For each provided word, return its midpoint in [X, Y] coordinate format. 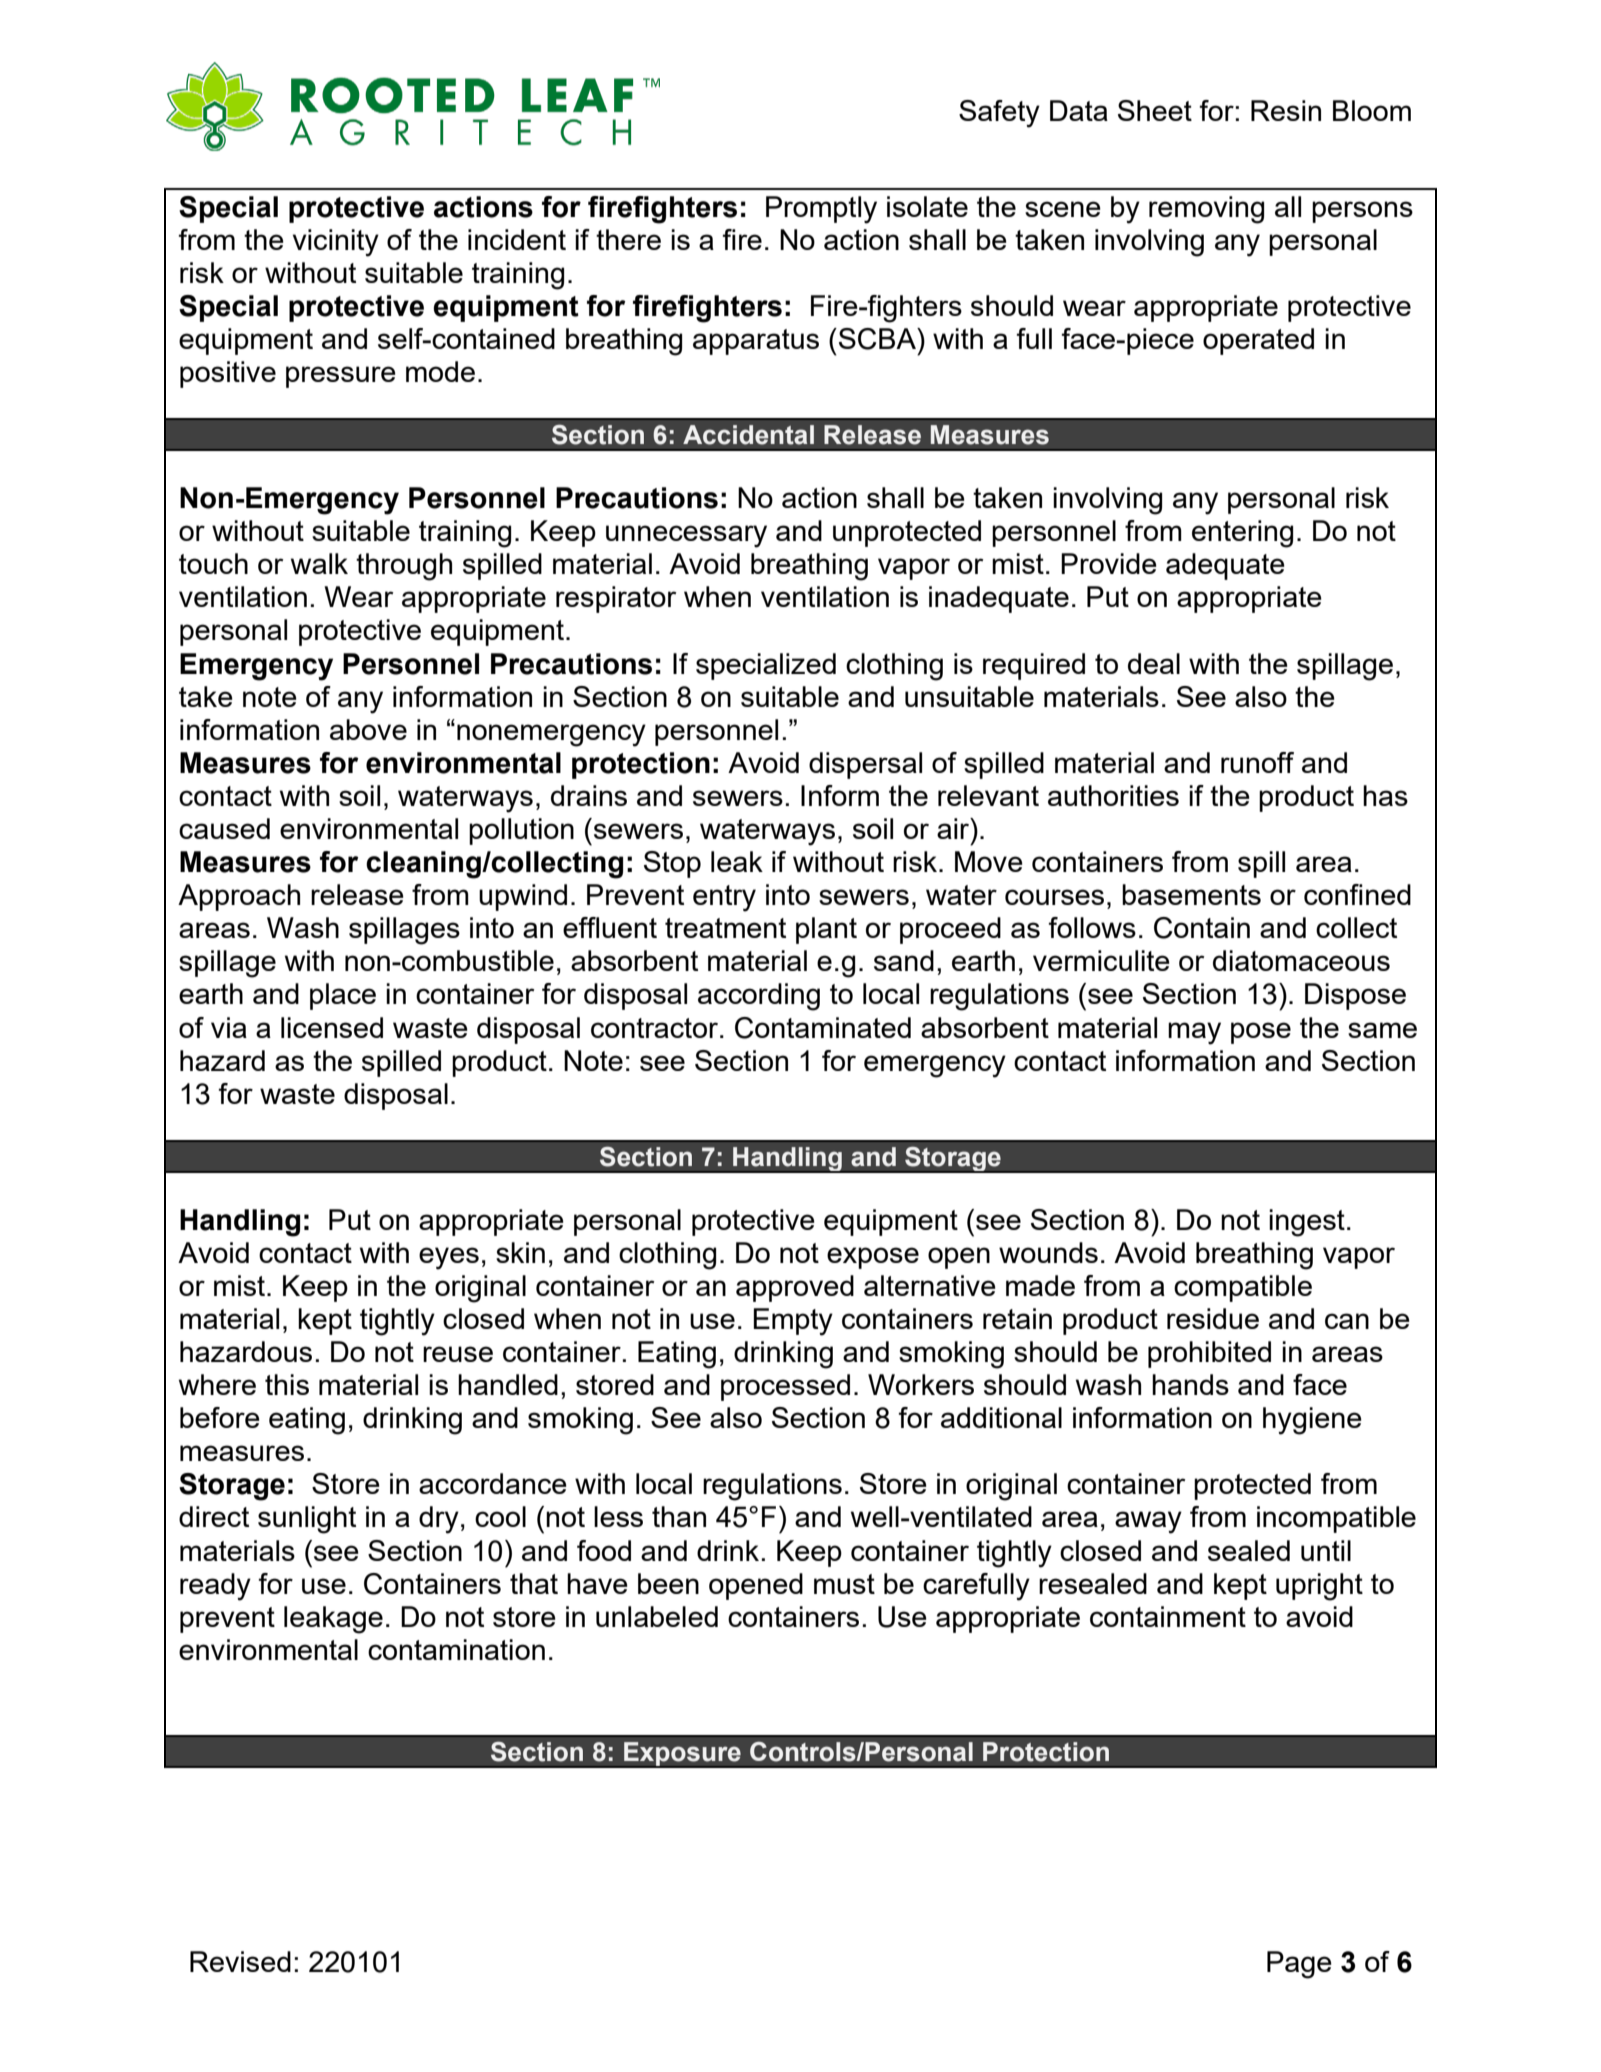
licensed [332, 1027]
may [1194, 1033]
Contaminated [823, 1028]
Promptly [821, 210]
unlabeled [657, 1616]
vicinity [336, 243]
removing [1206, 210]
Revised [240, 1961]
